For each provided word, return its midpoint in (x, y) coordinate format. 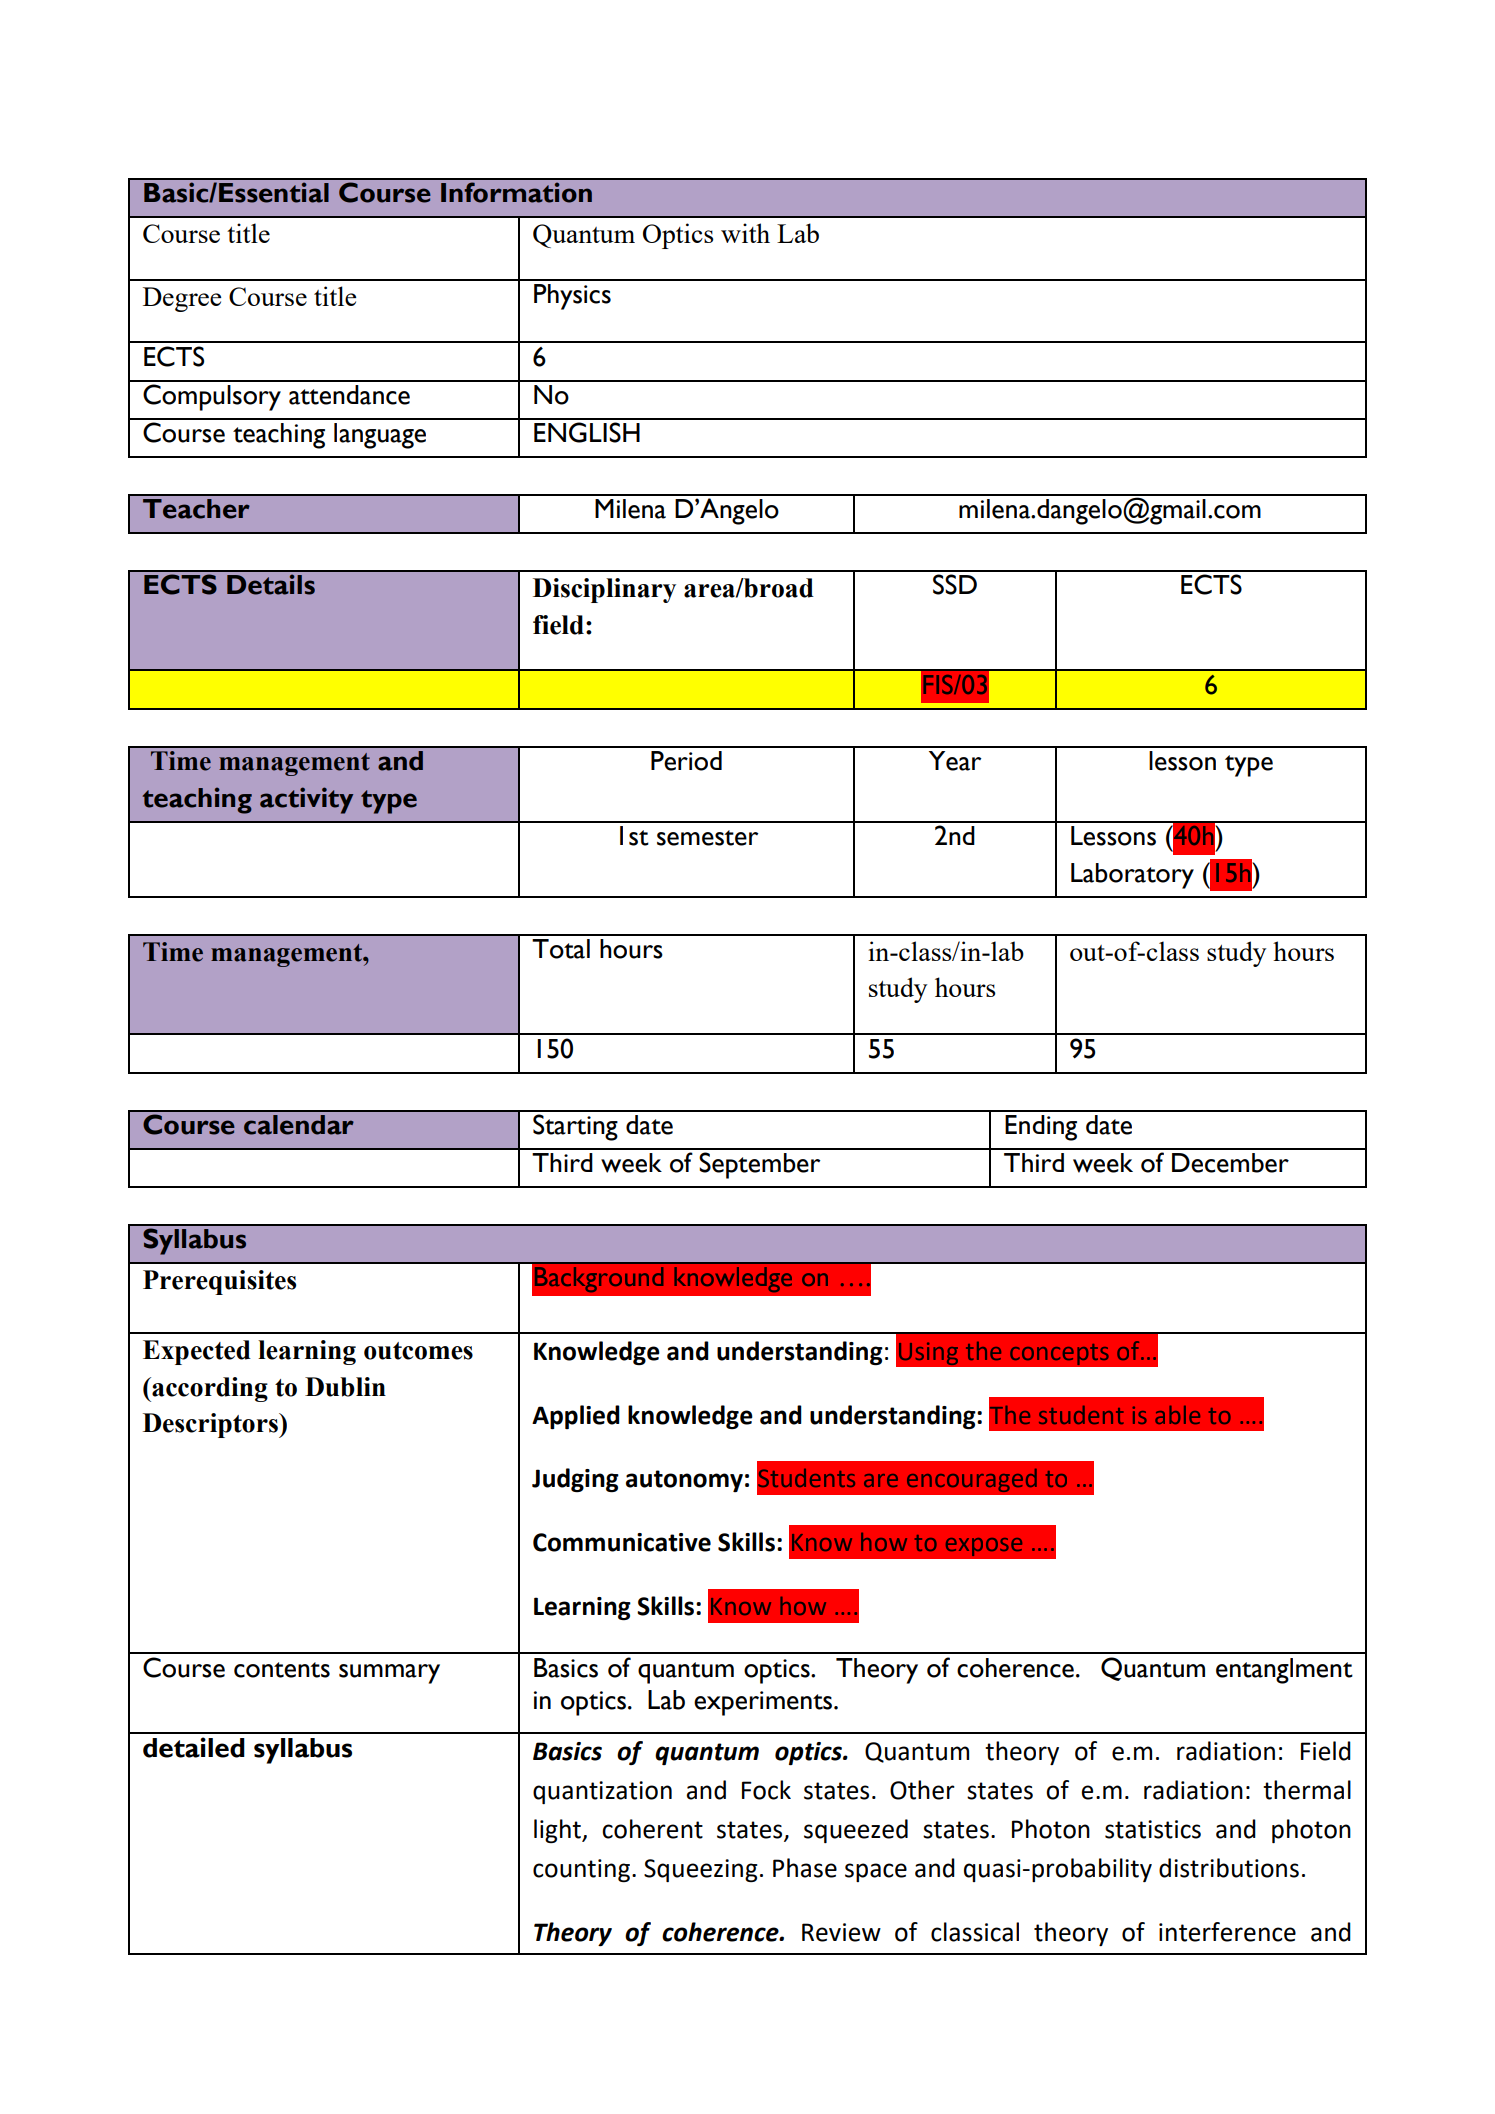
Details (271, 584)
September (760, 1165)
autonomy (684, 1481)
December (1230, 1163)
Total (561, 949)
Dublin (345, 1387)
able (1177, 1415)
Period (686, 761)
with (745, 233)
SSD (955, 584)
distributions (1229, 1868)
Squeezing (701, 1870)
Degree (182, 299)
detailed (194, 1747)
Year (955, 761)
